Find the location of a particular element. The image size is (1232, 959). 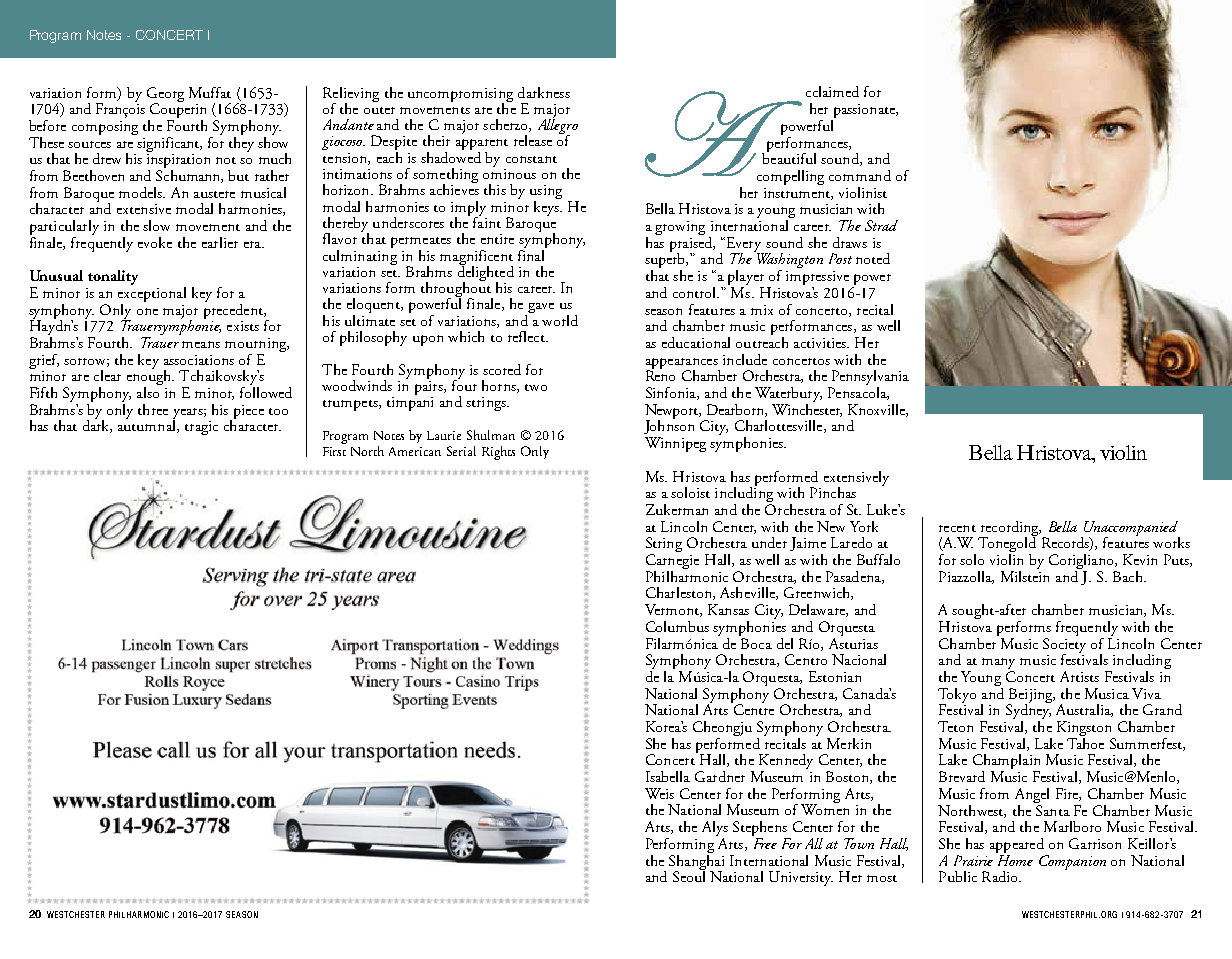

noted is located at coordinates (873, 258).
